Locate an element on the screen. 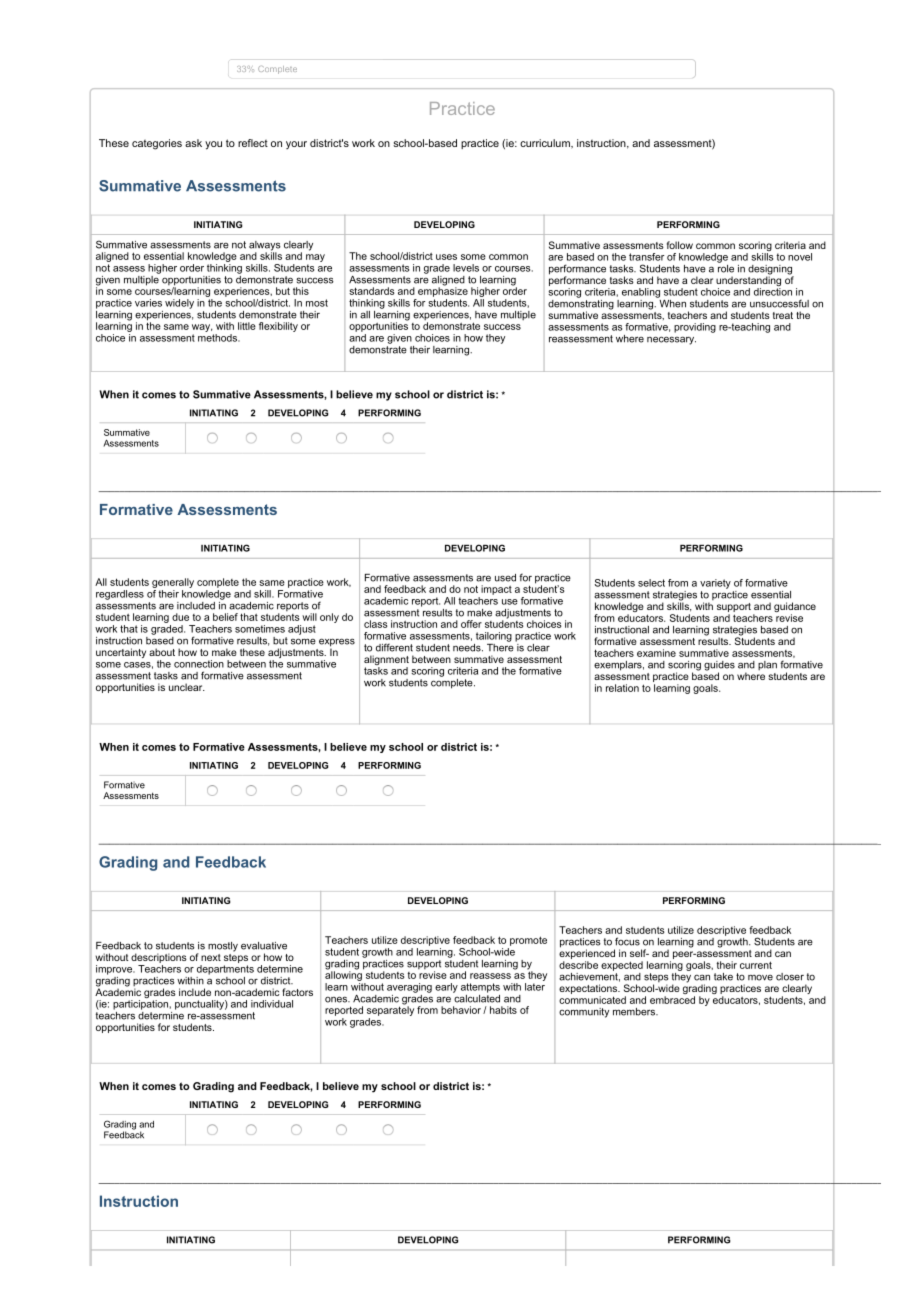 The width and height of the screenshot is (924, 1308). attempts is located at coordinates (480, 988).
